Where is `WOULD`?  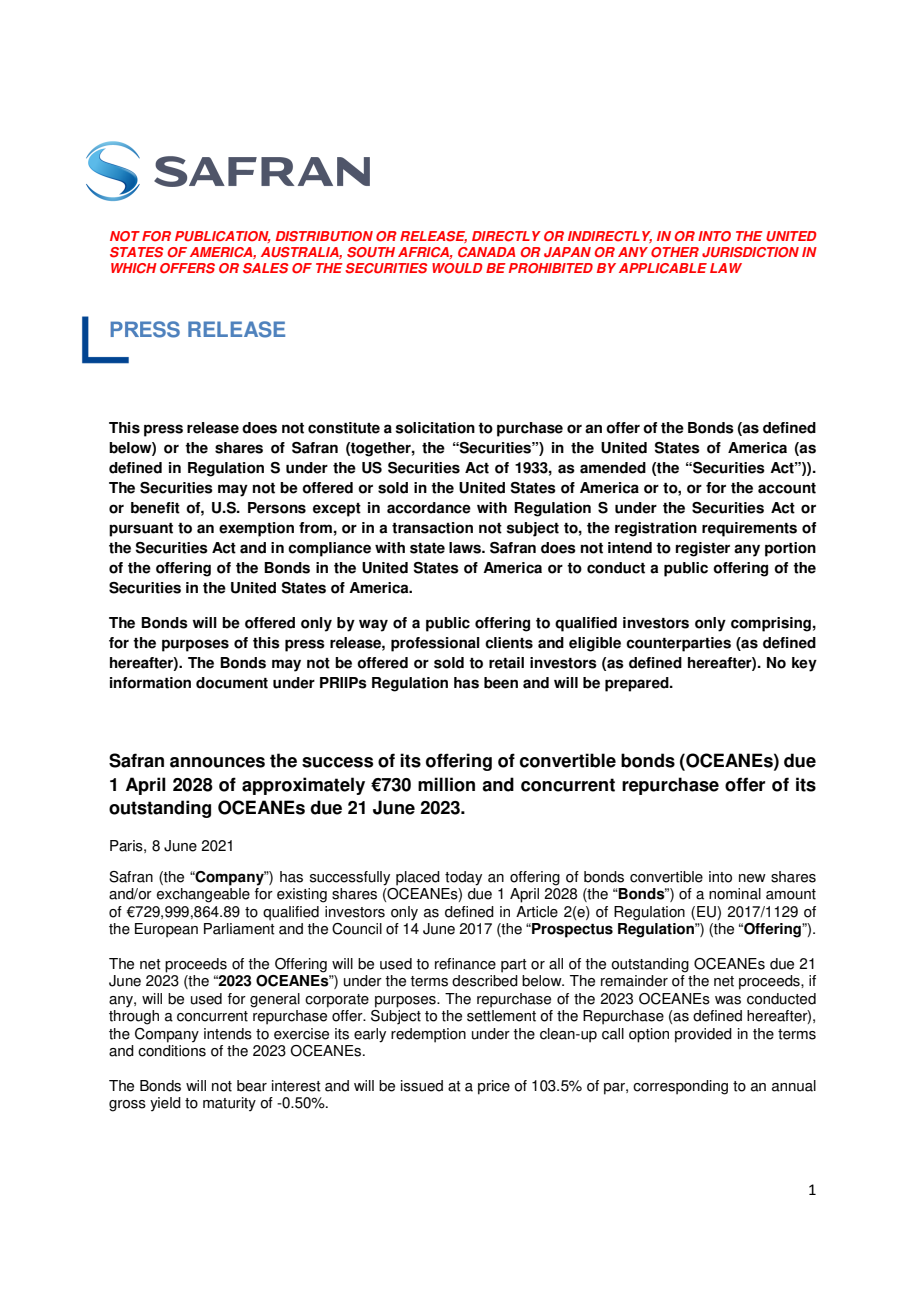 WOULD is located at coordinates (457, 268).
